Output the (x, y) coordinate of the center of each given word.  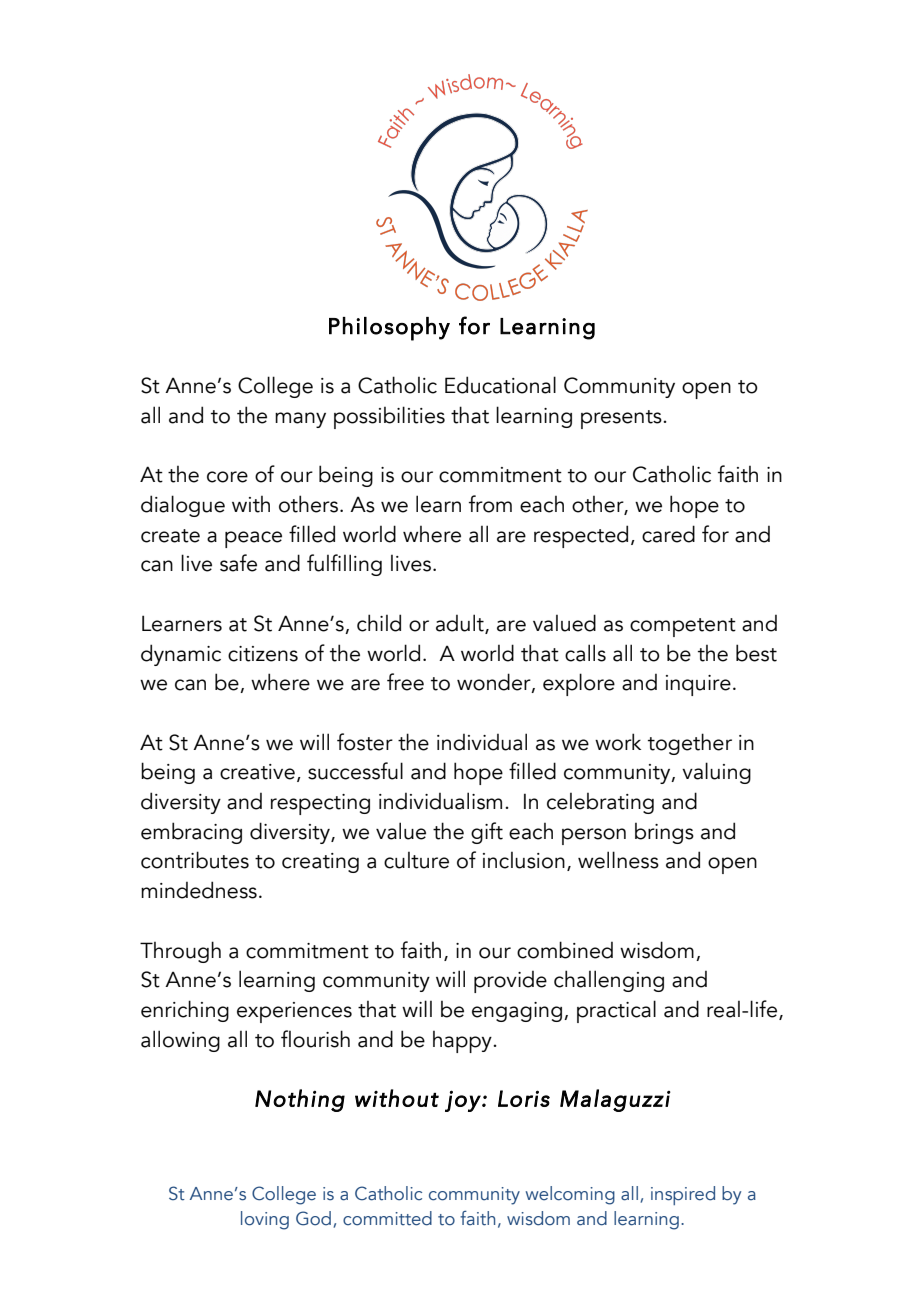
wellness (618, 860)
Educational (500, 385)
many (300, 420)
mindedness (199, 890)
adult (461, 624)
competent (683, 627)
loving (265, 1220)
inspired (683, 1195)
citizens (263, 654)
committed (387, 1218)
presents (622, 419)
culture (416, 860)
